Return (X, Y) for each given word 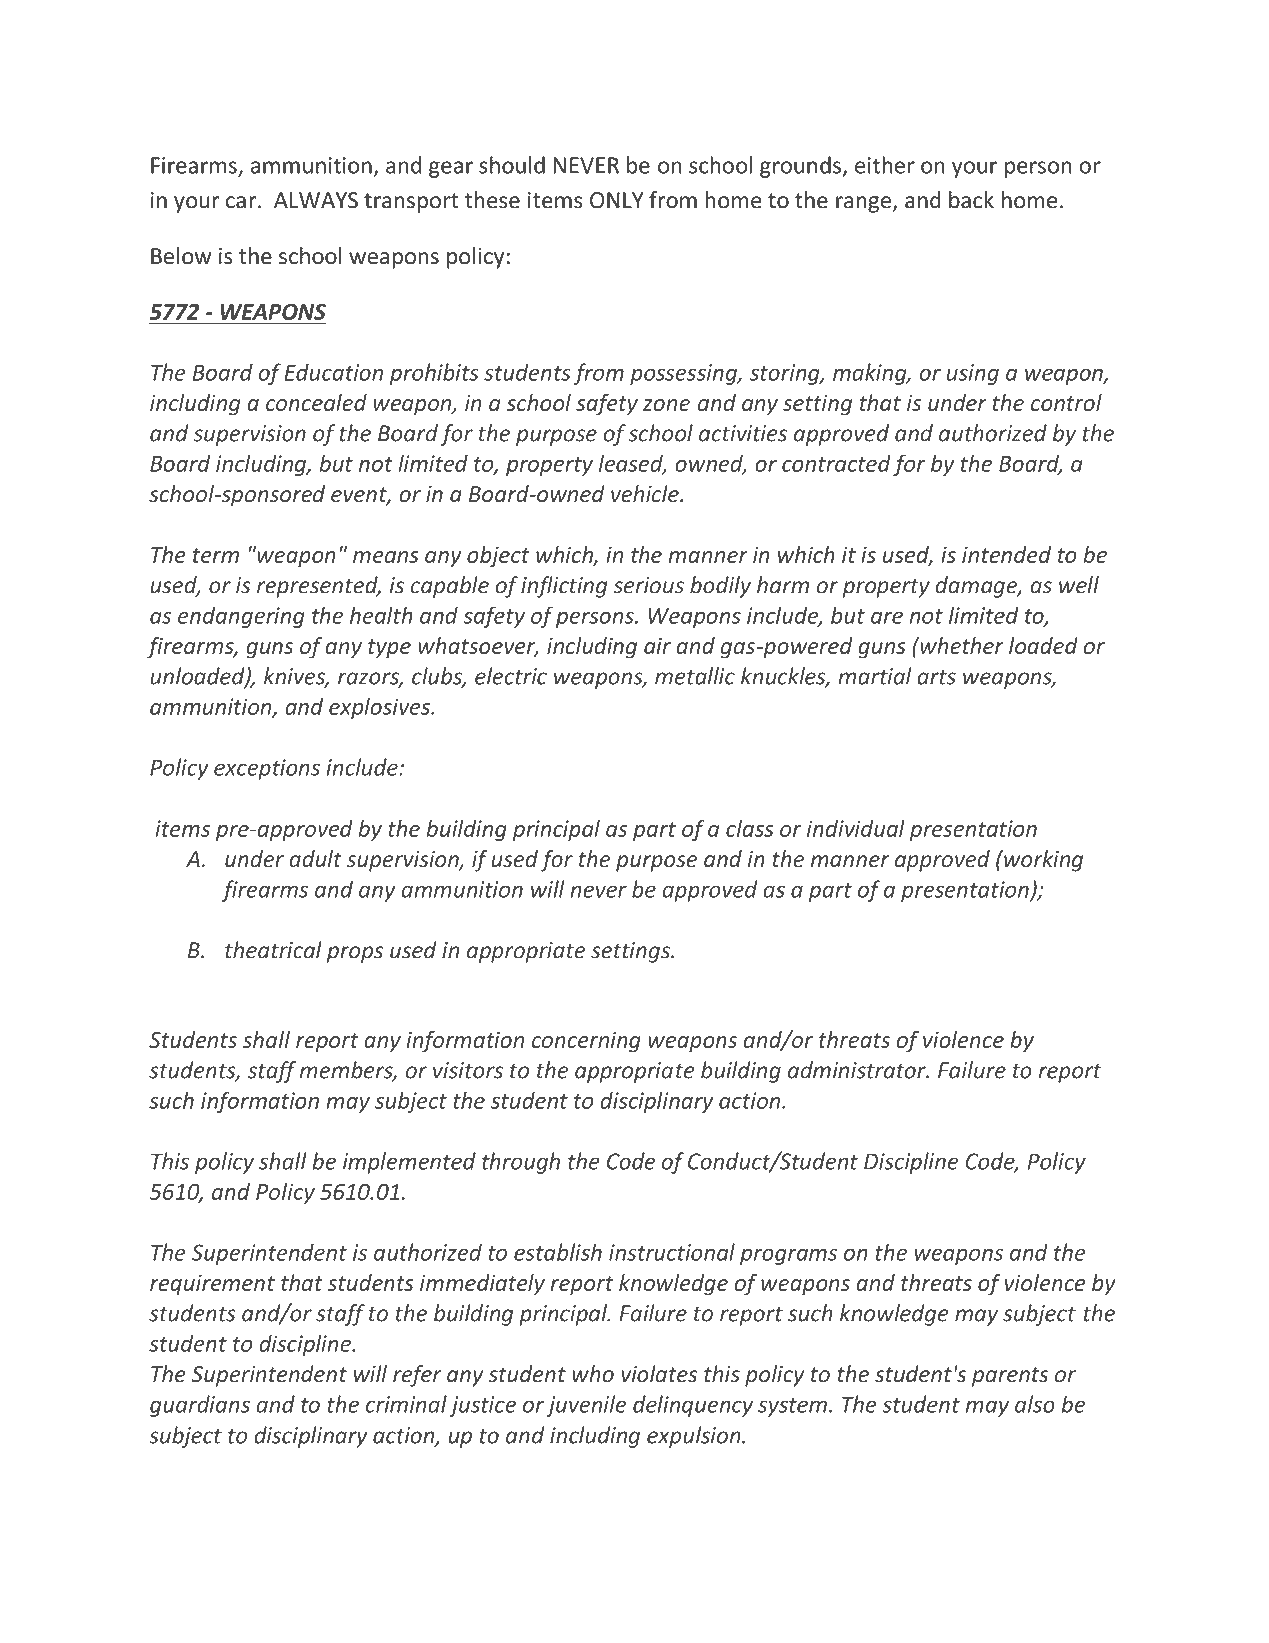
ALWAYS (316, 200)
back (971, 200)
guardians (200, 1406)
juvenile (586, 1406)
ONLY (617, 200)
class (750, 828)
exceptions (267, 769)
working (1042, 861)
